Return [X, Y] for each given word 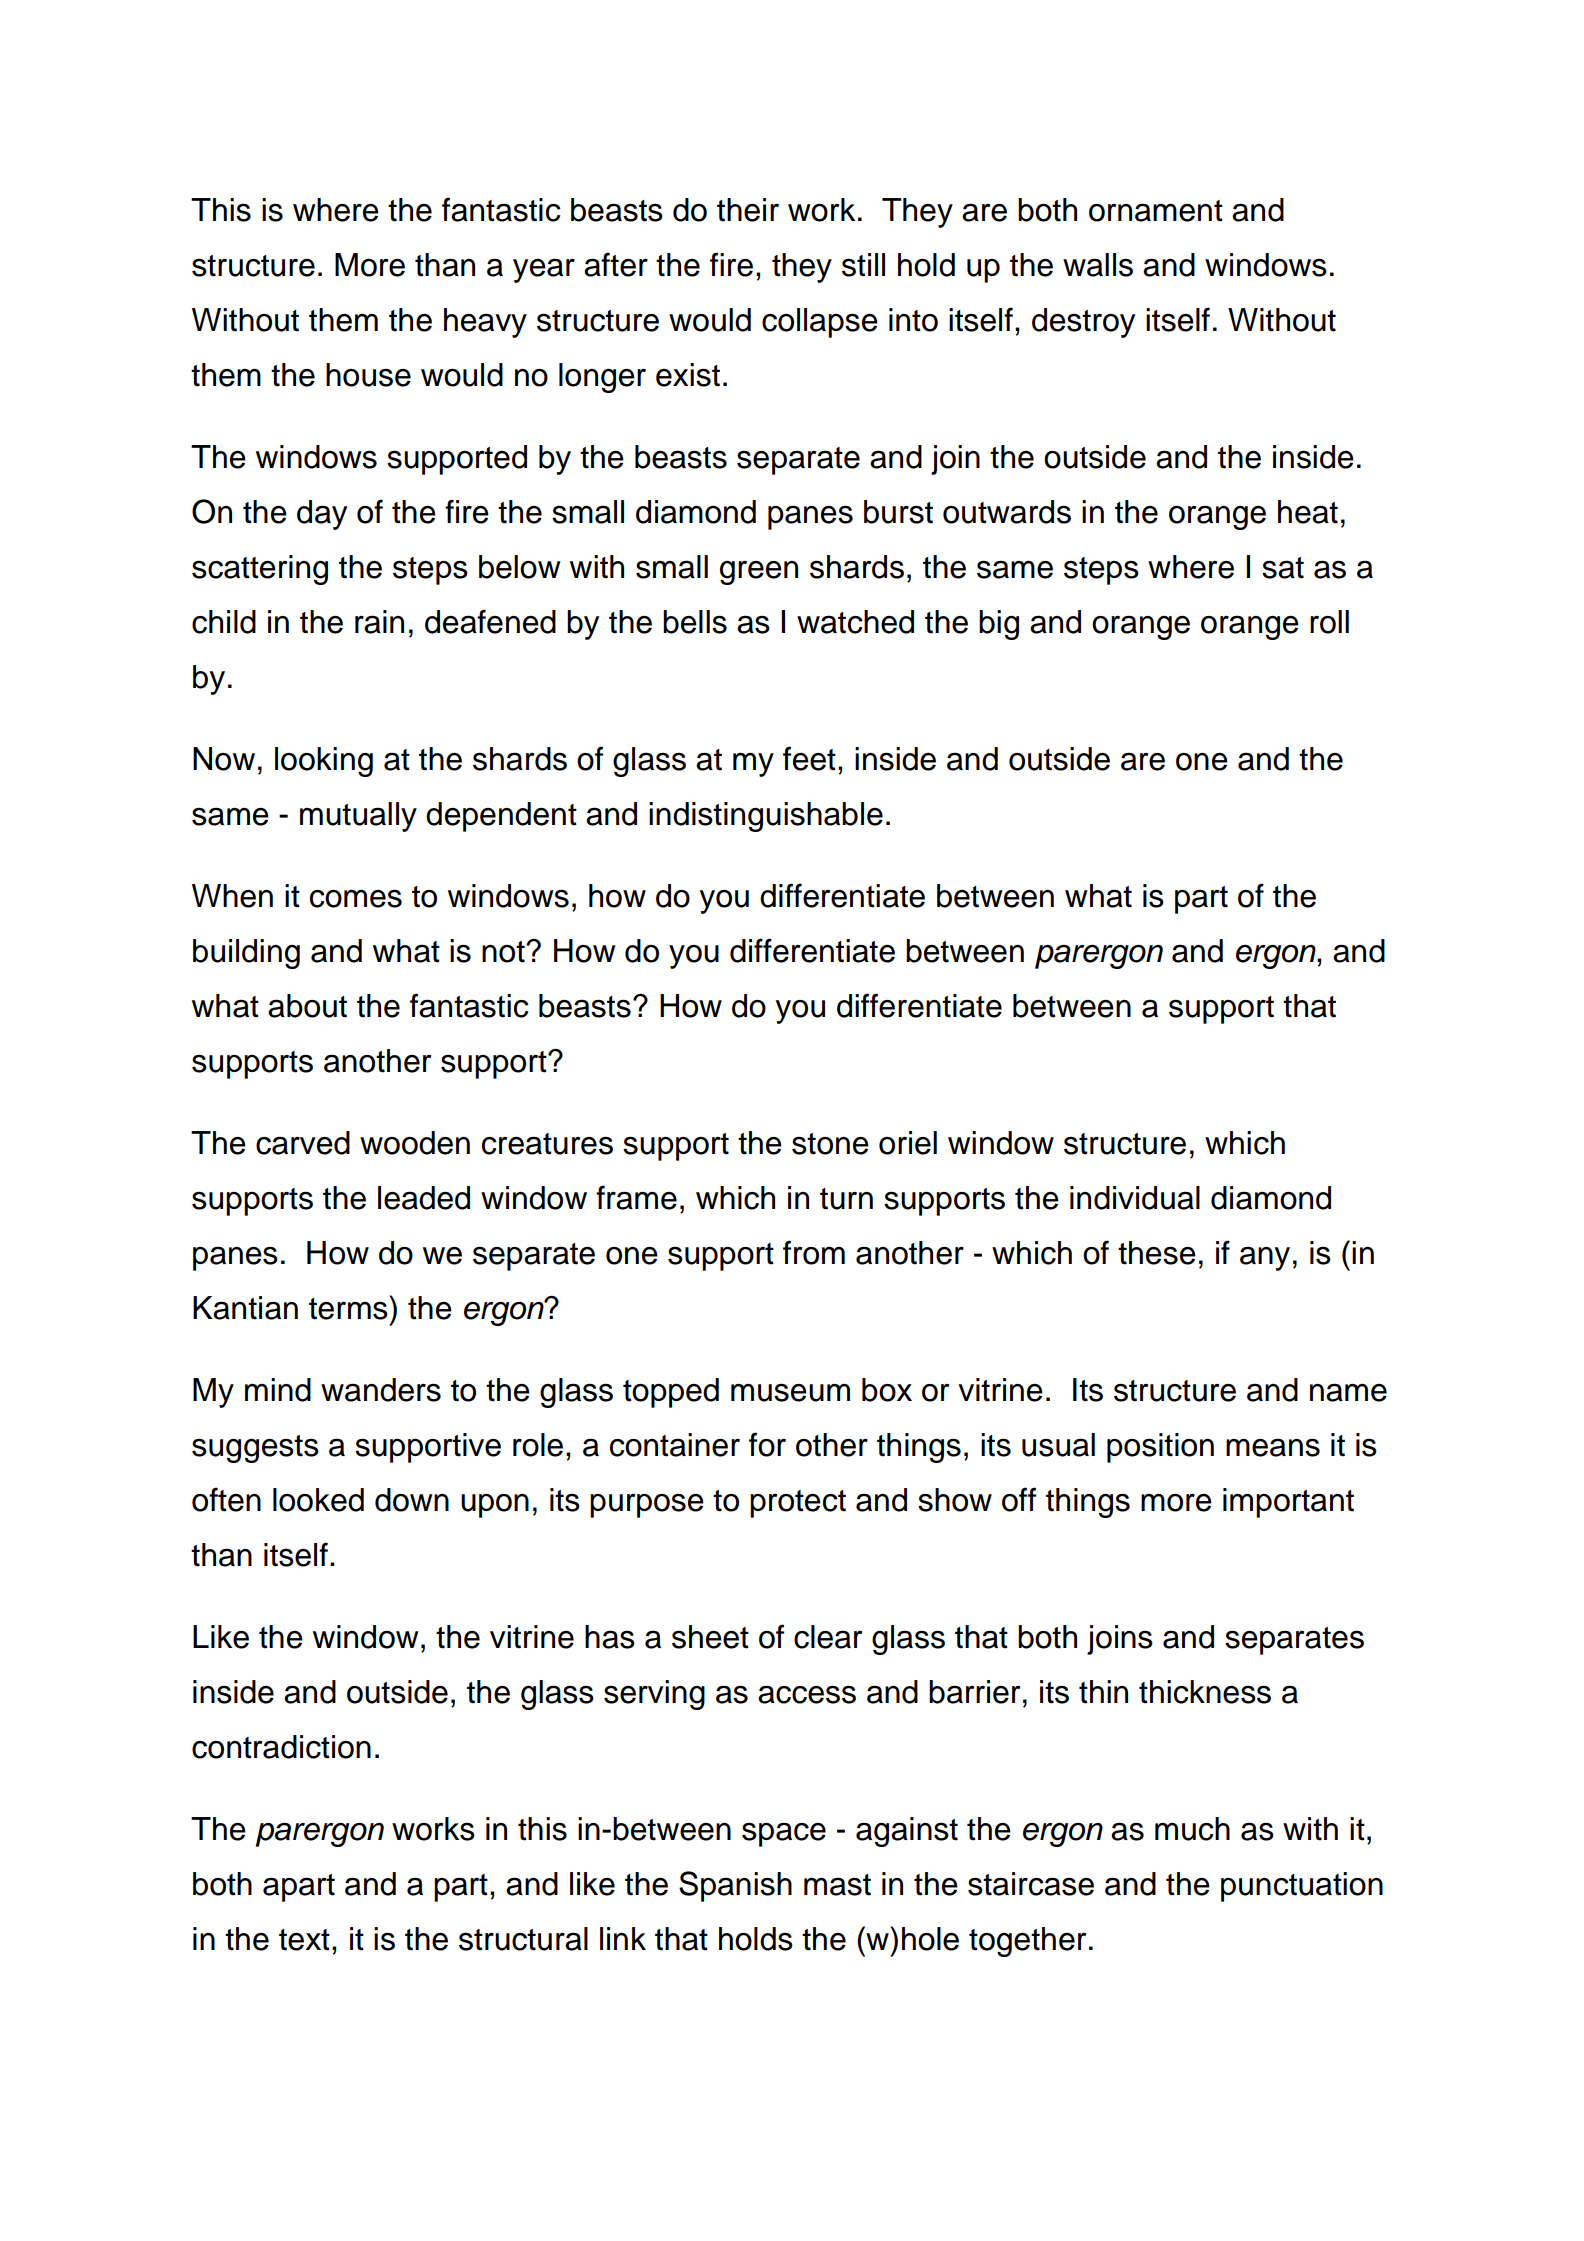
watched [855, 622]
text [304, 1940]
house [368, 375]
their [748, 210]
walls [1098, 265]
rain [379, 622]
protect [798, 1504]
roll [1329, 622]
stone [830, 1144]
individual [1135, 1198]
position [1160, 1448]
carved [303, 1143]
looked [318, 1500]
